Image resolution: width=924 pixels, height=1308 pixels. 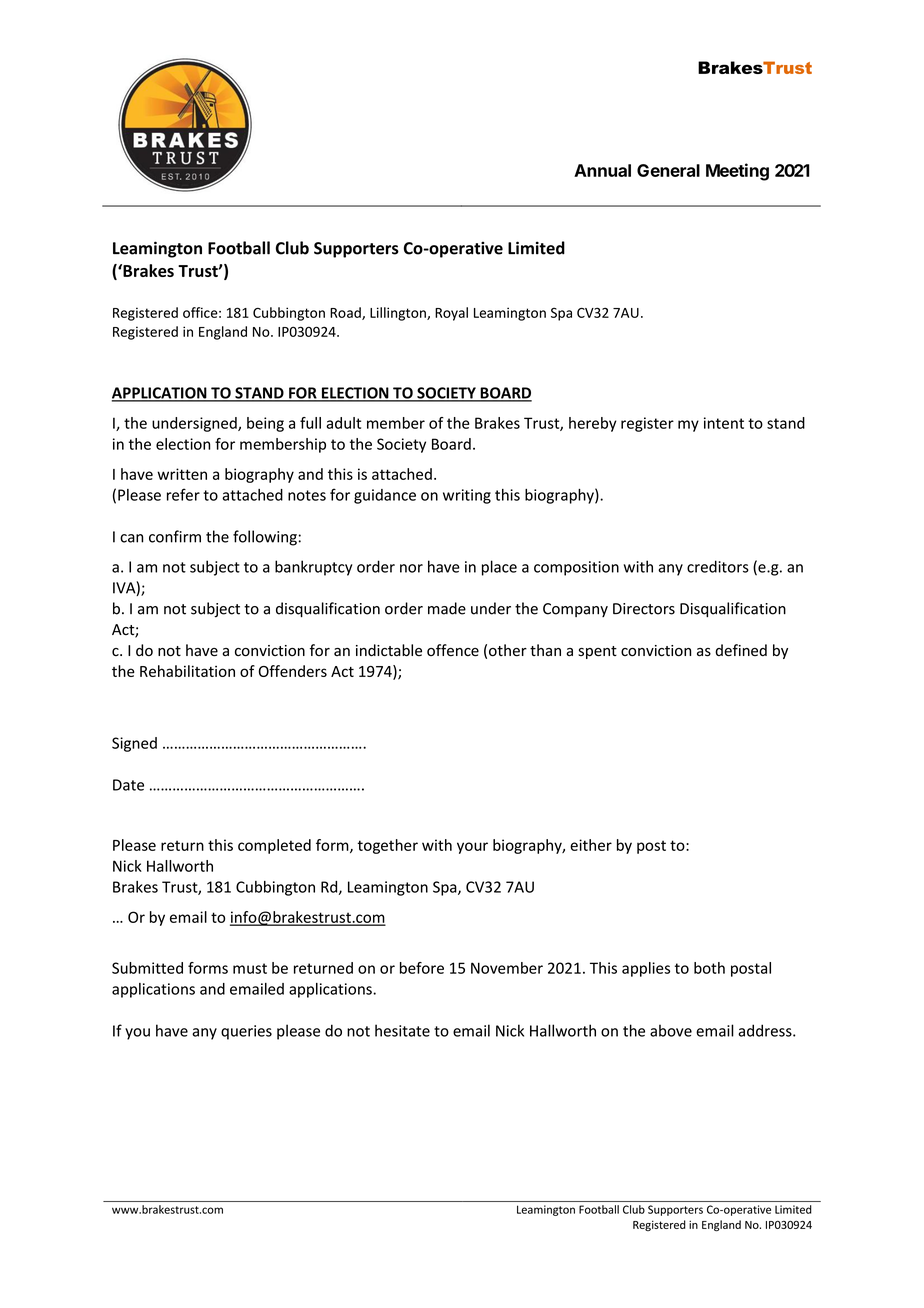 I want to click on Directors, so click(x=644, y=609).
